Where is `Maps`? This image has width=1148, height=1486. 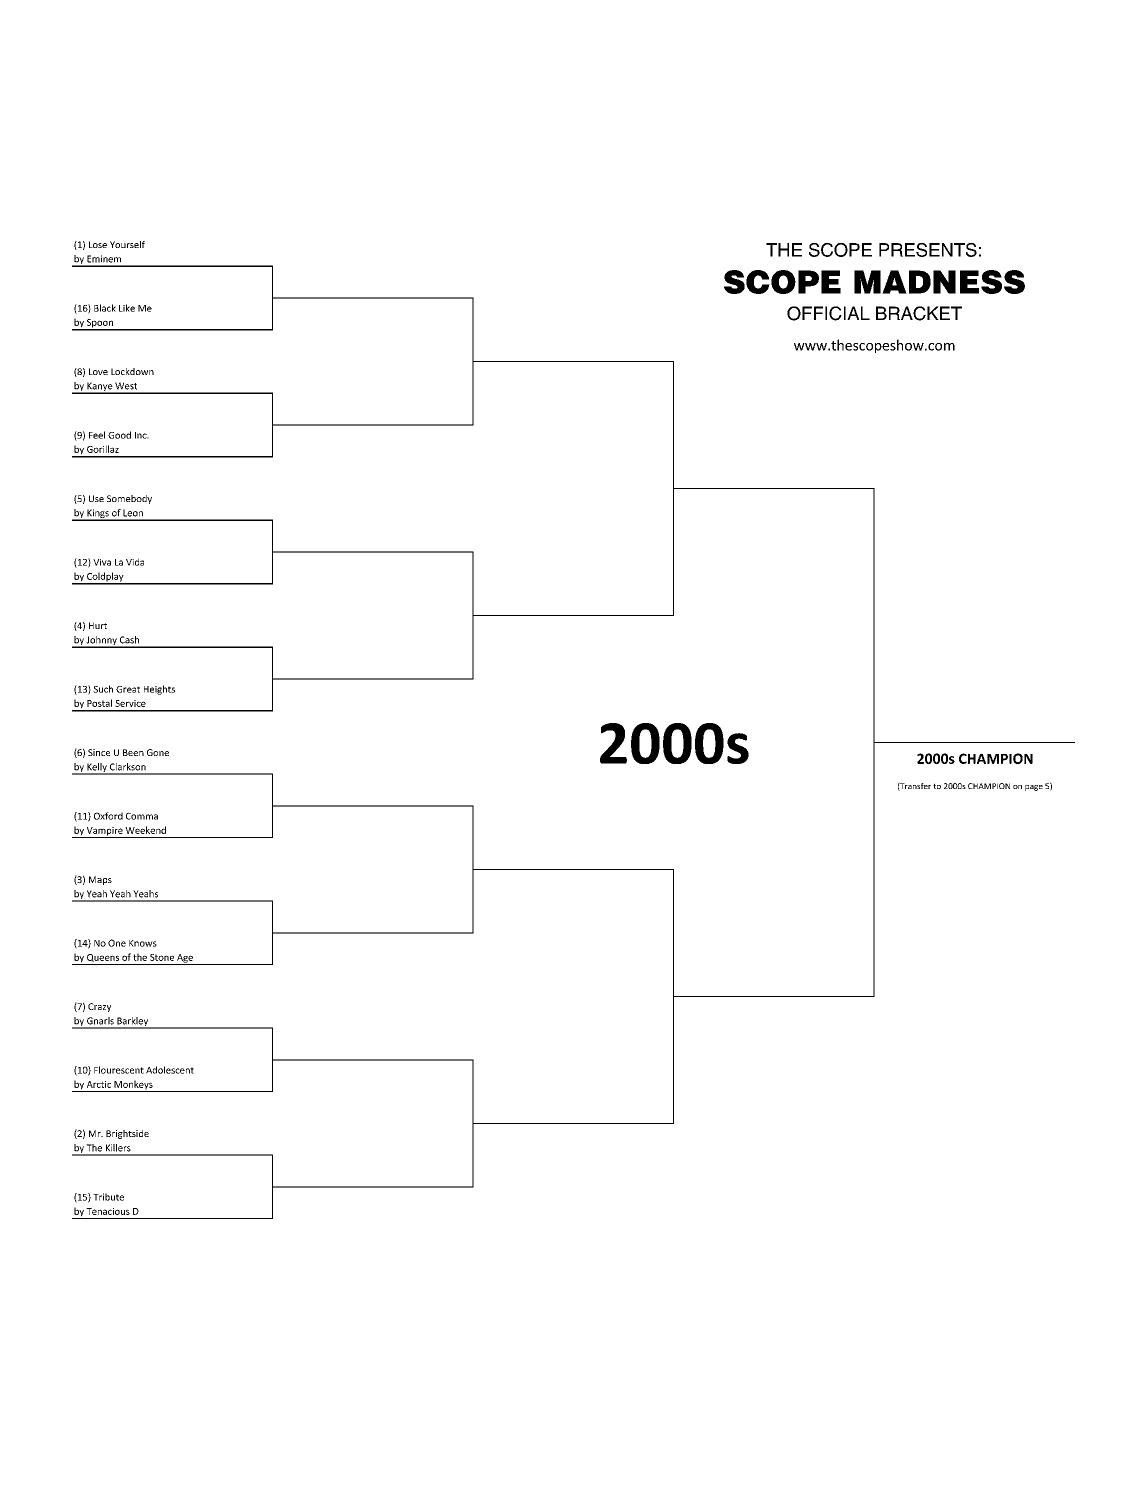 Maps is located at coordinates (100, 880).
